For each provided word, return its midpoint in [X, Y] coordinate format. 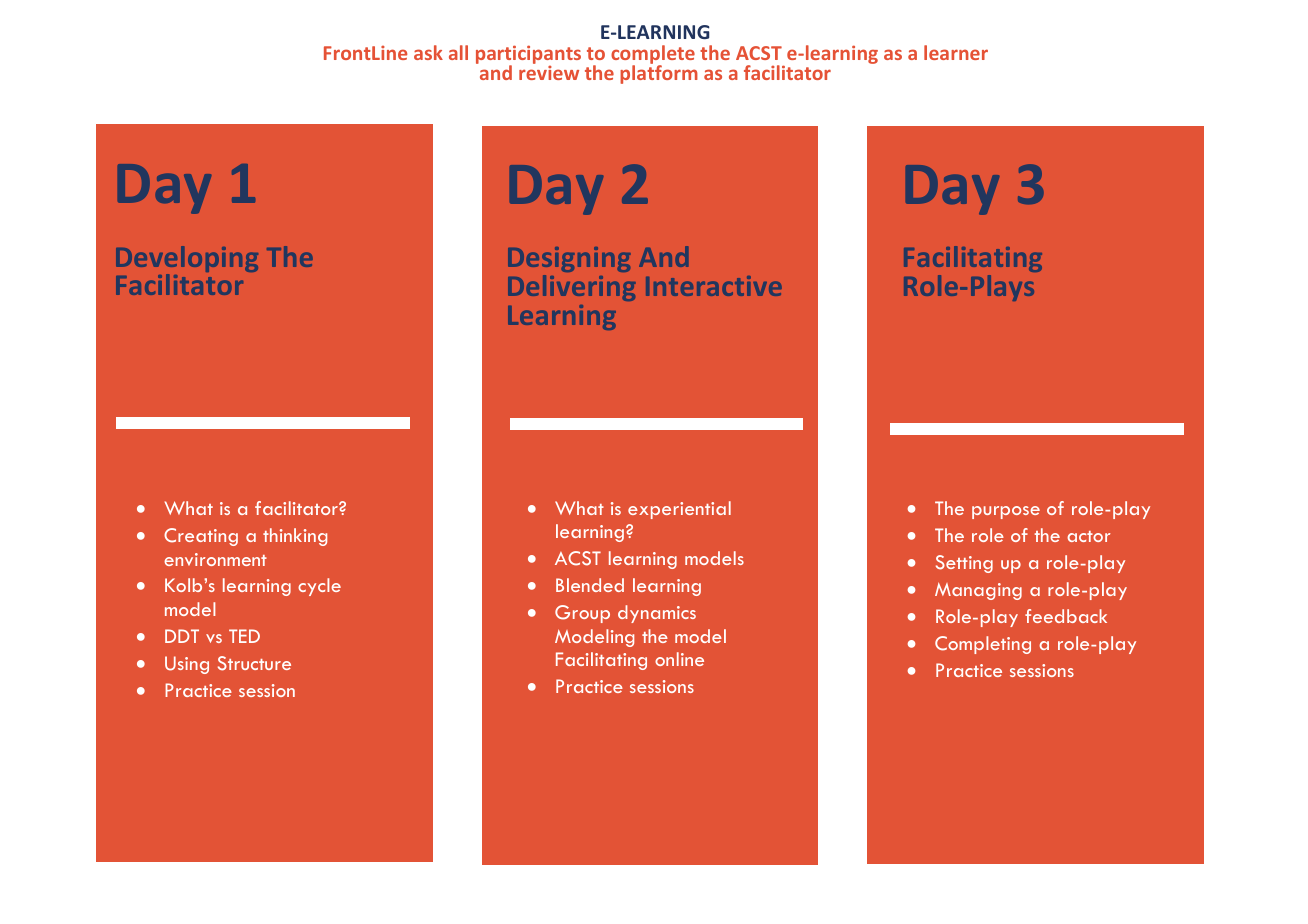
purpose [1006, 512]
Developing [187, 260]
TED [244, 636]
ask [428, 52]
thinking [295, 537]
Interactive [714, 286]
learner [956, 52]
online [679, 659]
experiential [679, 510]
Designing [569, 259]
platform [659, 73]
